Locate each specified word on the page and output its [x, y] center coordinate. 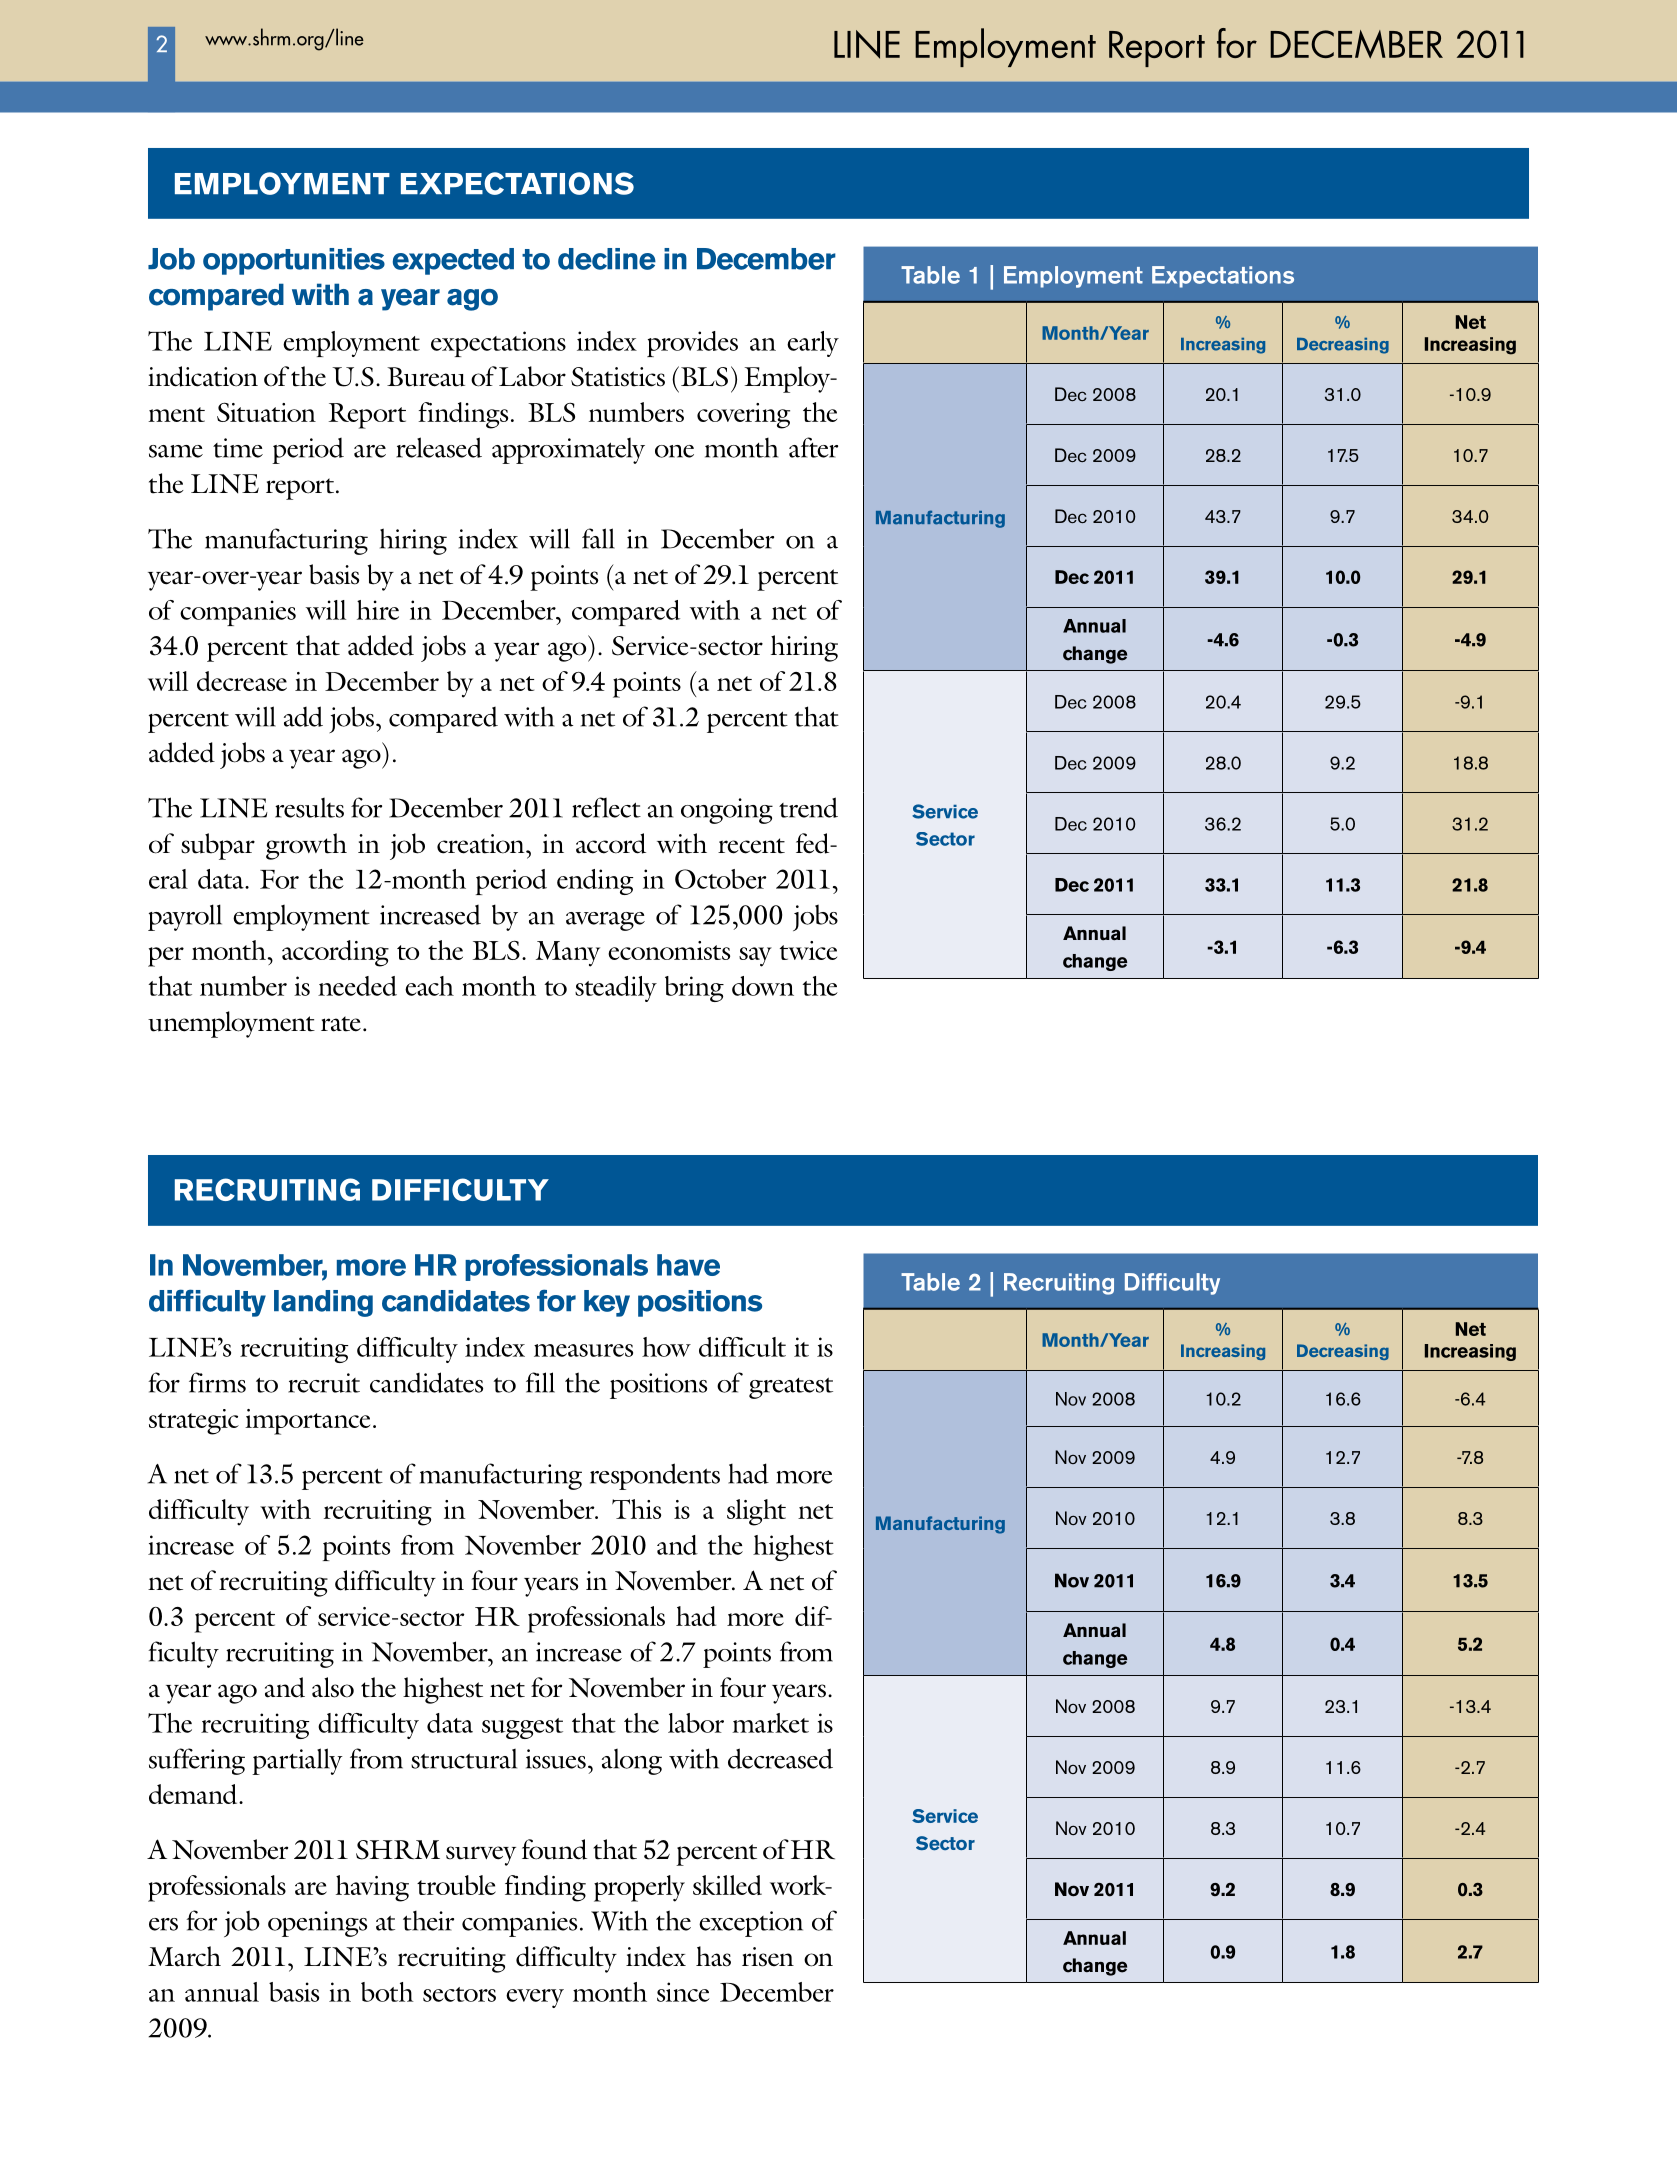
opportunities [294, 261]
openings [317, 1924]
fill [540, 1382]
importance [307, 1422]
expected [453, 261]
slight [756, 1512]
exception [751, 1924]
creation [482, 844]
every [535, 1998]
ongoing [727, 811]
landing [323, 1303]
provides [692, 344]
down [763, 986]
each [429, 986]
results [309, 808]
